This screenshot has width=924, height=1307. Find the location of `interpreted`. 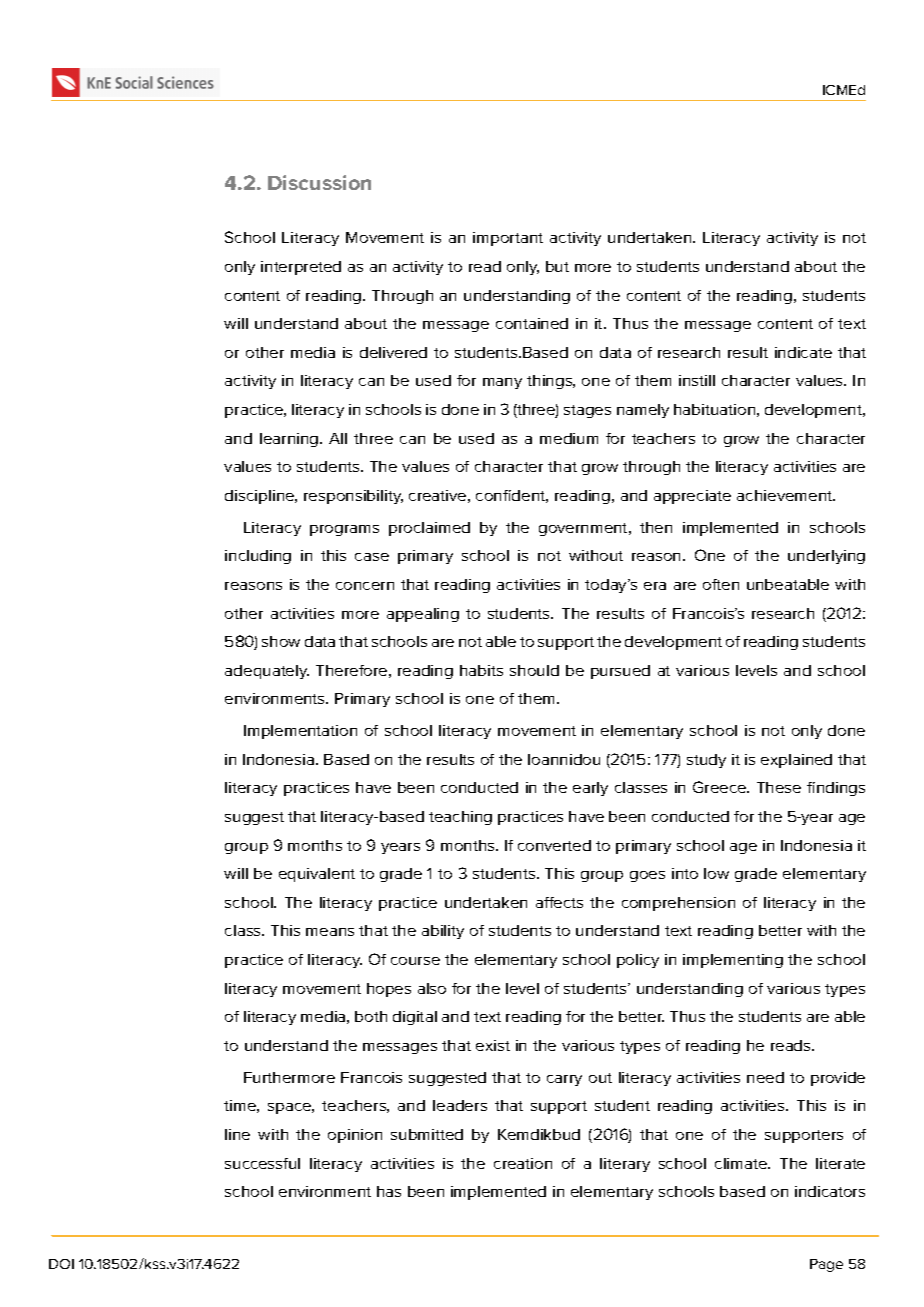

interpreted is located at coordinates (301, 268).
